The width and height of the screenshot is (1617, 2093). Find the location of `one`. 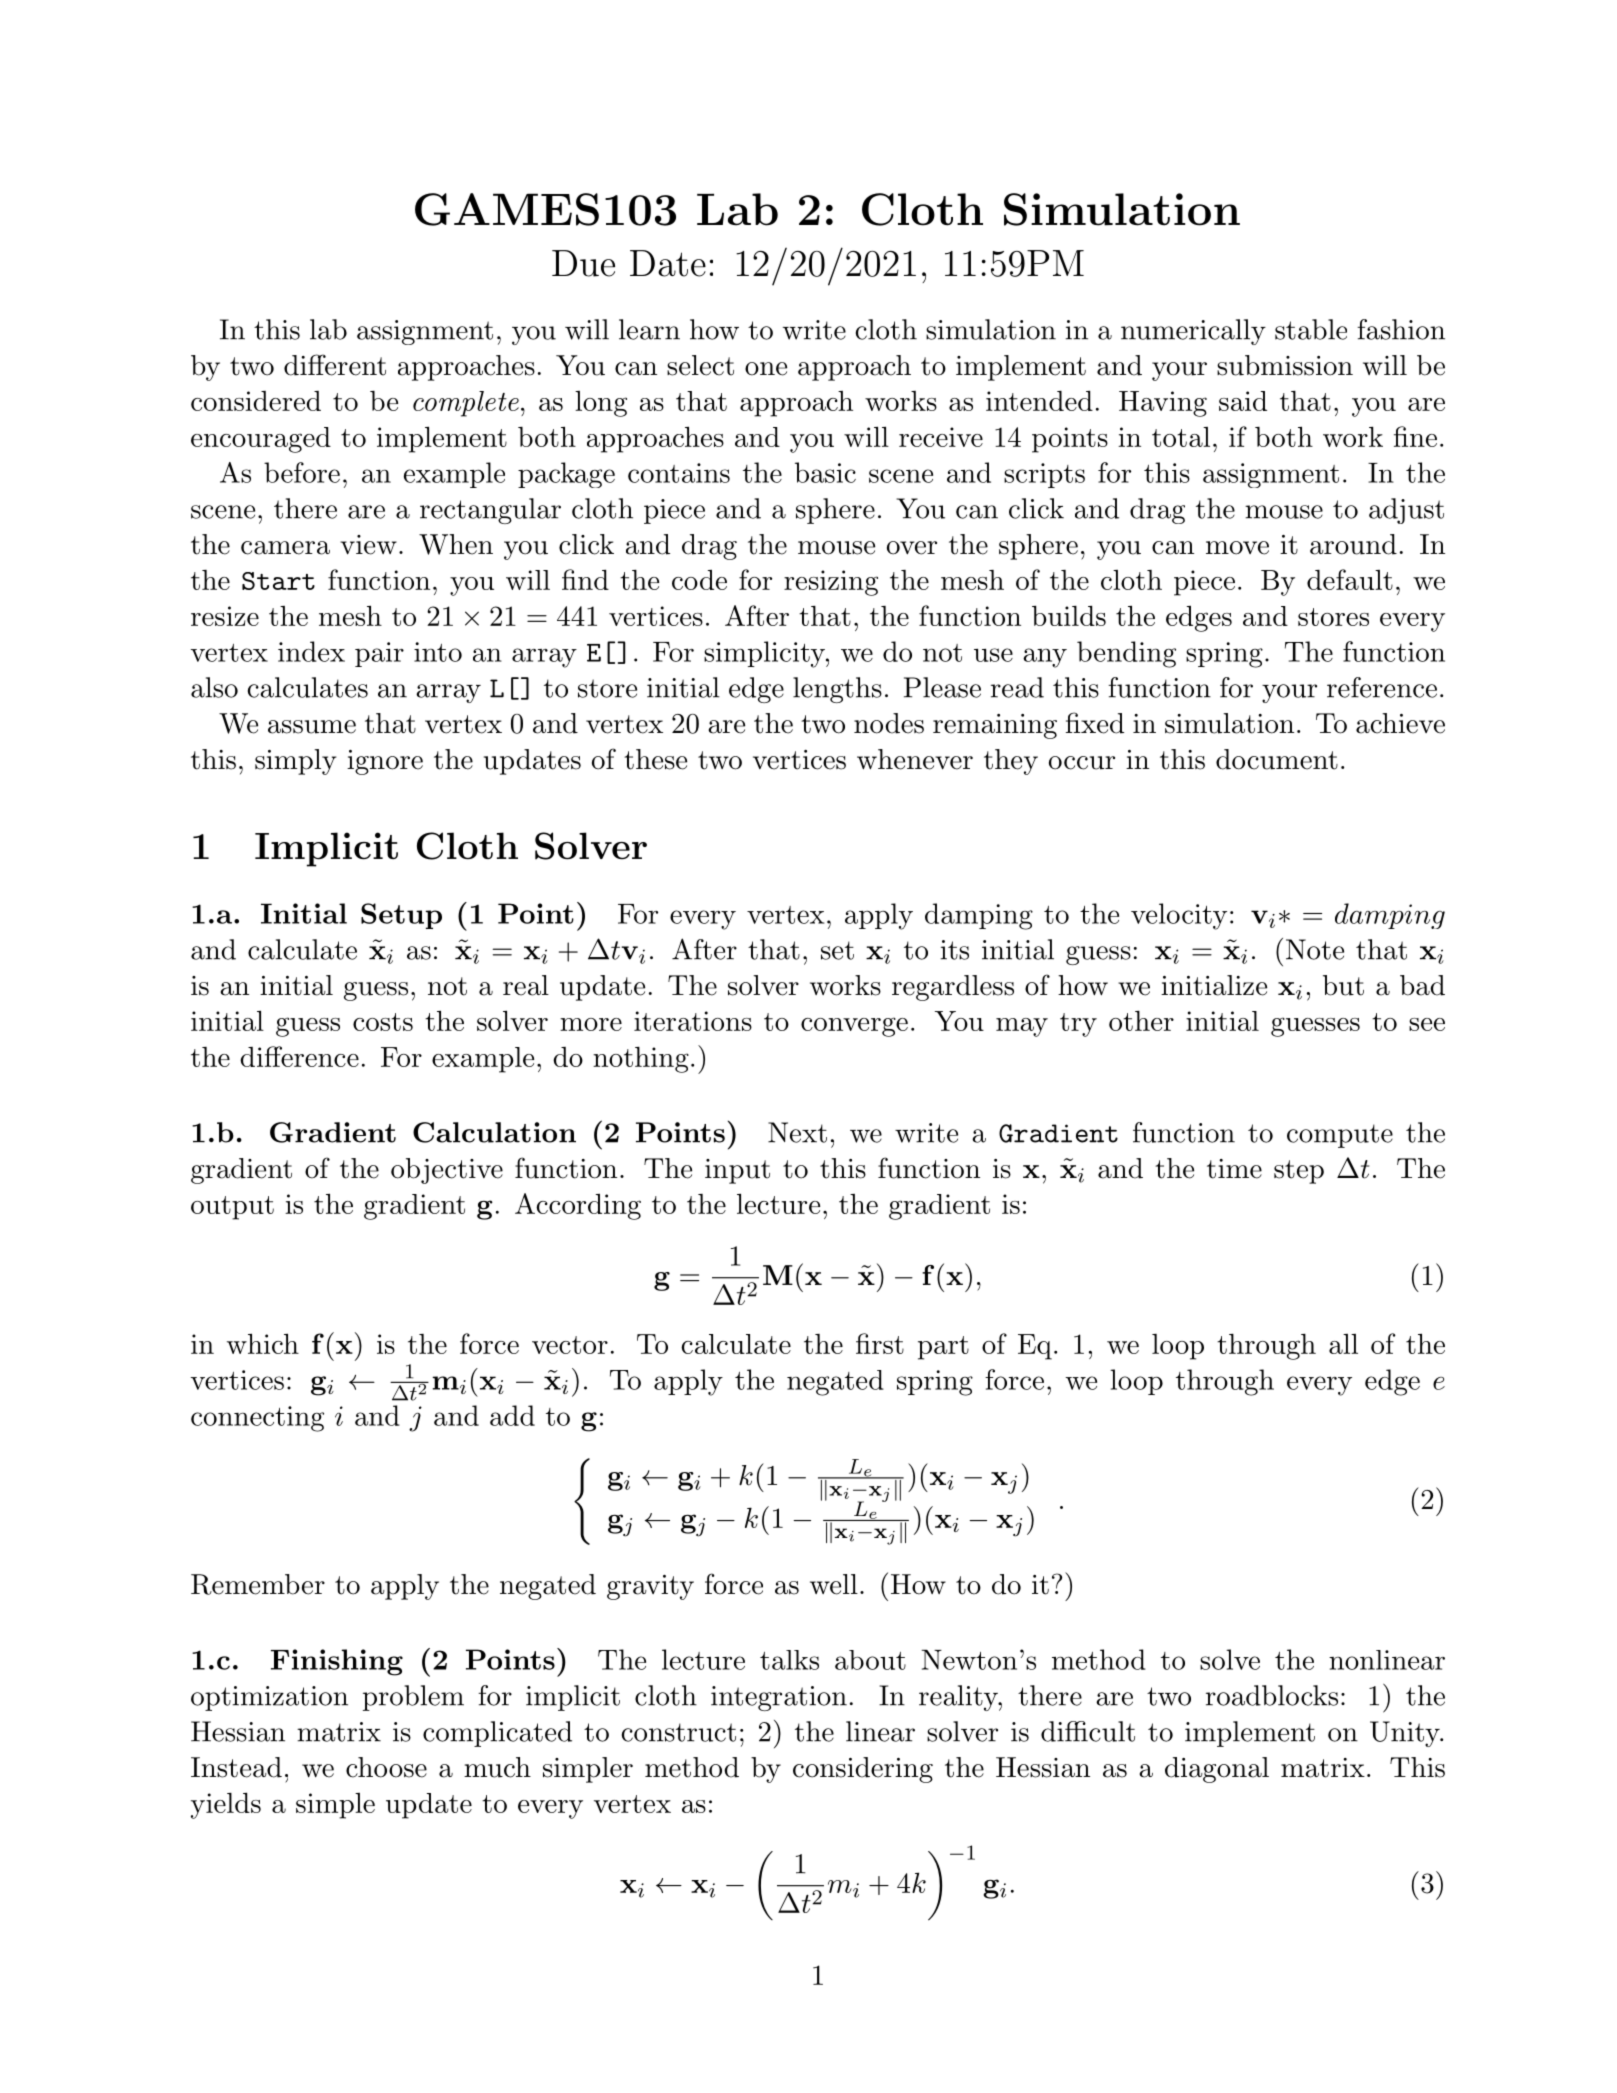

one is located at coordinates (766, 369).
